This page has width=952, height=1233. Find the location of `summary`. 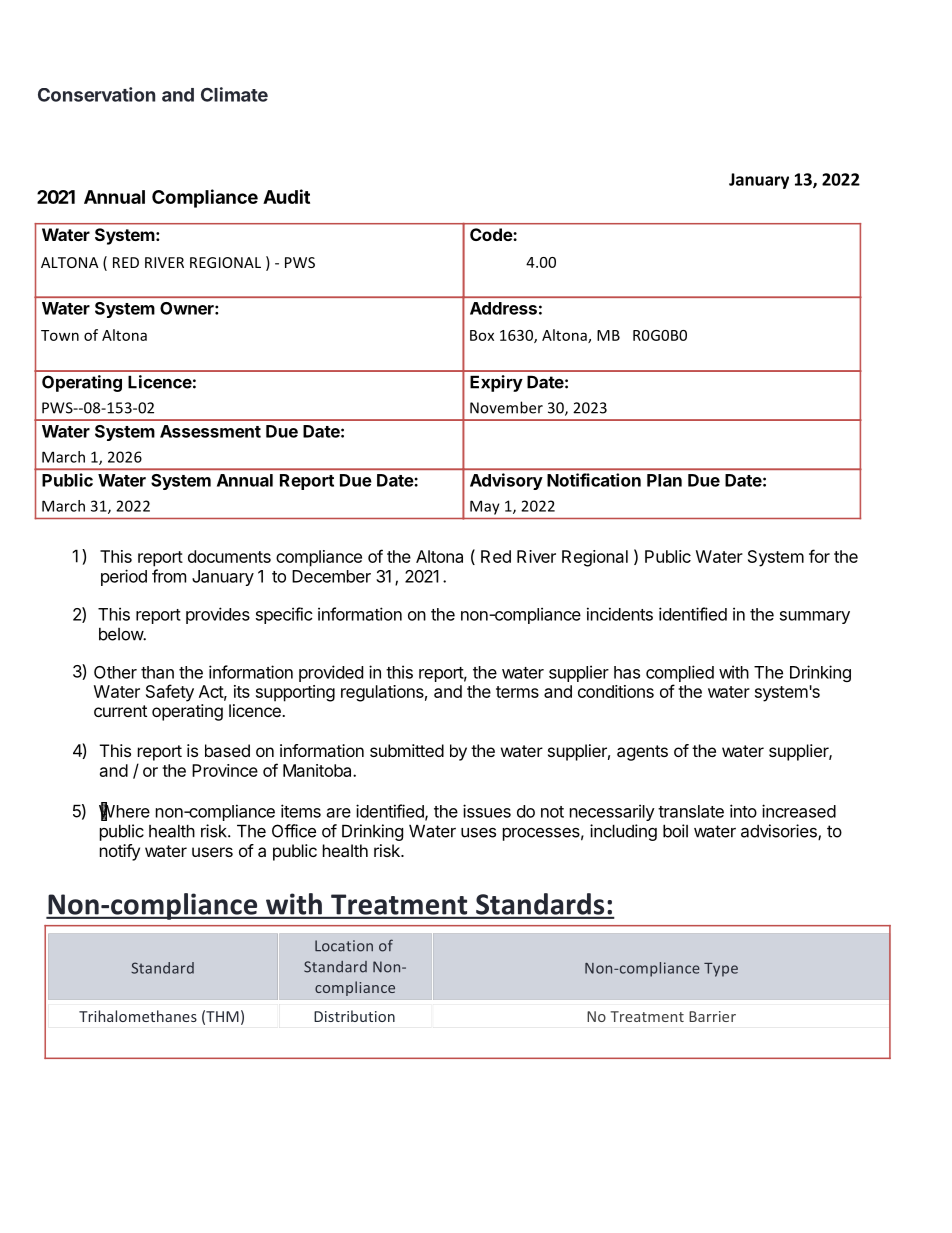

summary is located at coordinates (815, 617).
